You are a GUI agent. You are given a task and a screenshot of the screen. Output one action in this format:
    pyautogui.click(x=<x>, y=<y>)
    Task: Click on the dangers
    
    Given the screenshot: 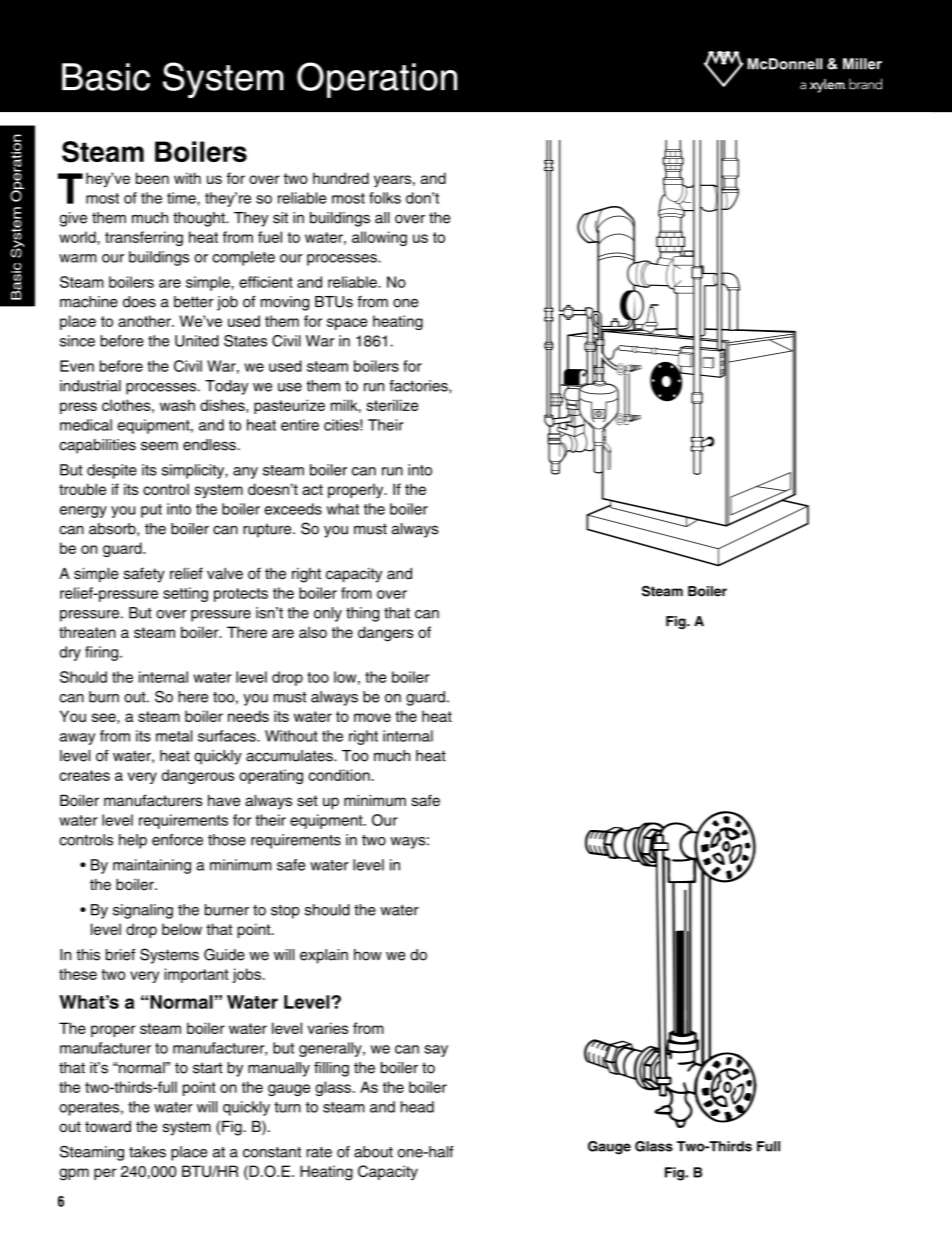 What is the action you would take?
    pyautogui.click(x=385, y=634)
